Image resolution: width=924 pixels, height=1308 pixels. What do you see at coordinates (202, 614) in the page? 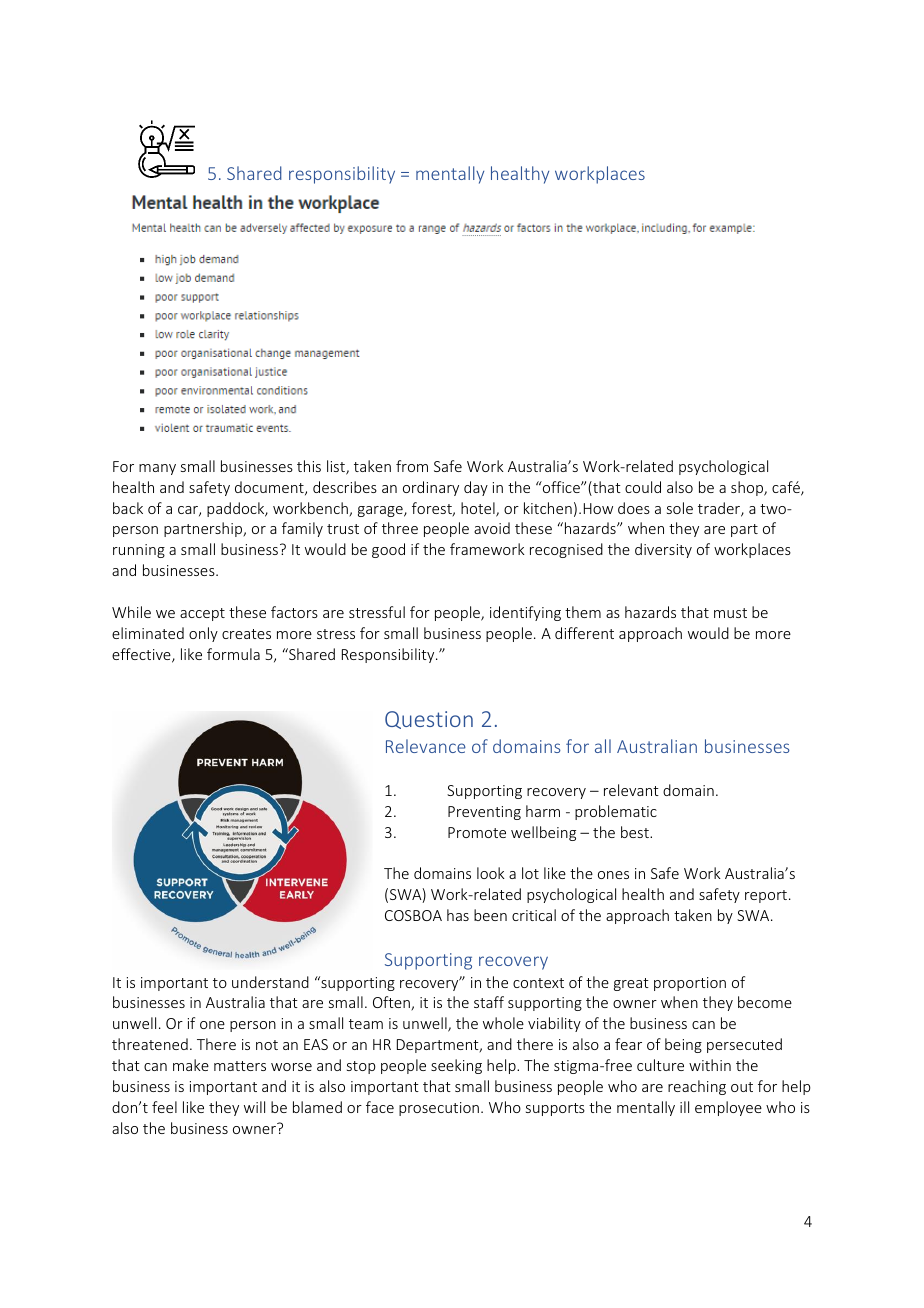
I see `accept` at bounding box center [202, 614].
